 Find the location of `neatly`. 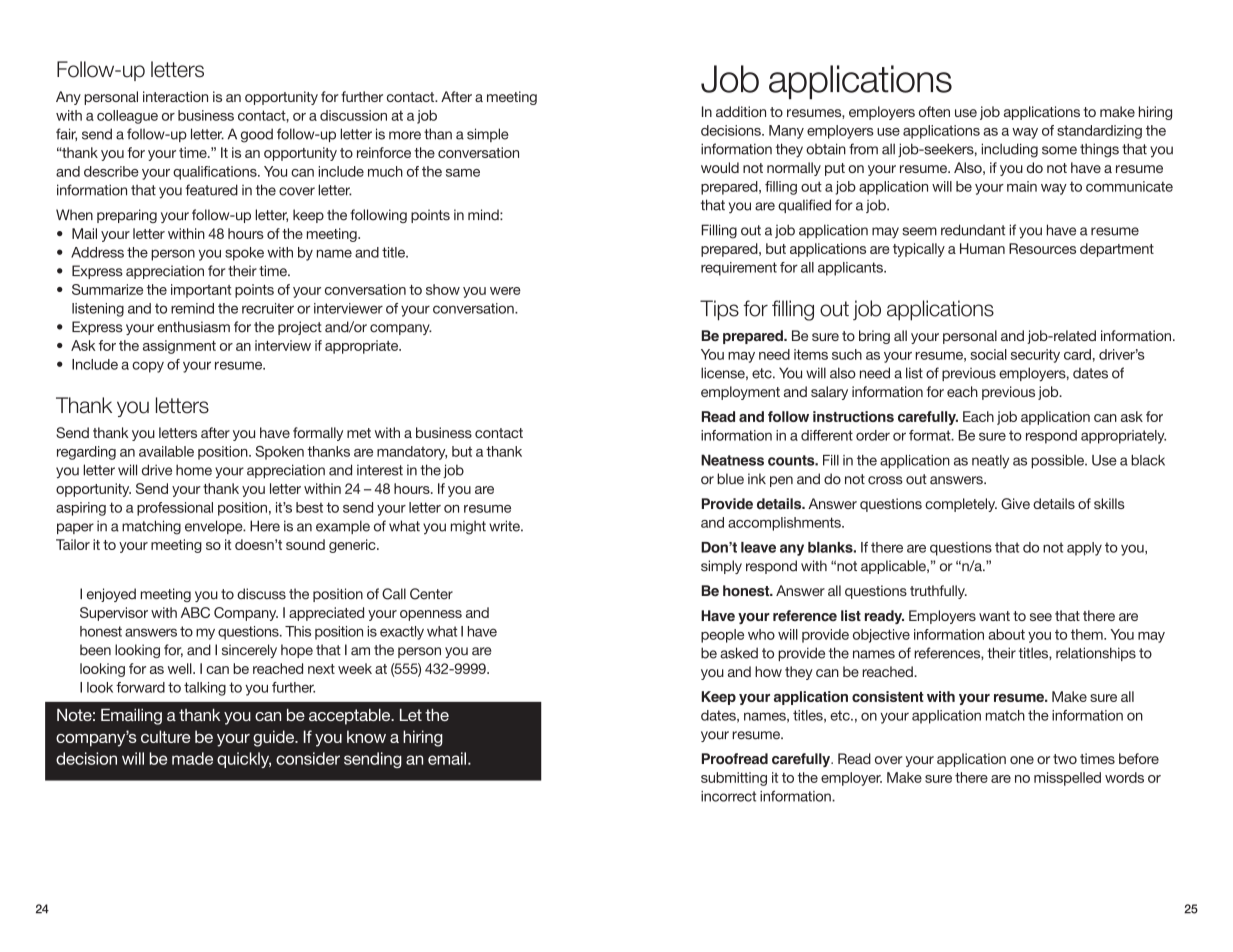

neatly is located at coordinates (990, 462).
